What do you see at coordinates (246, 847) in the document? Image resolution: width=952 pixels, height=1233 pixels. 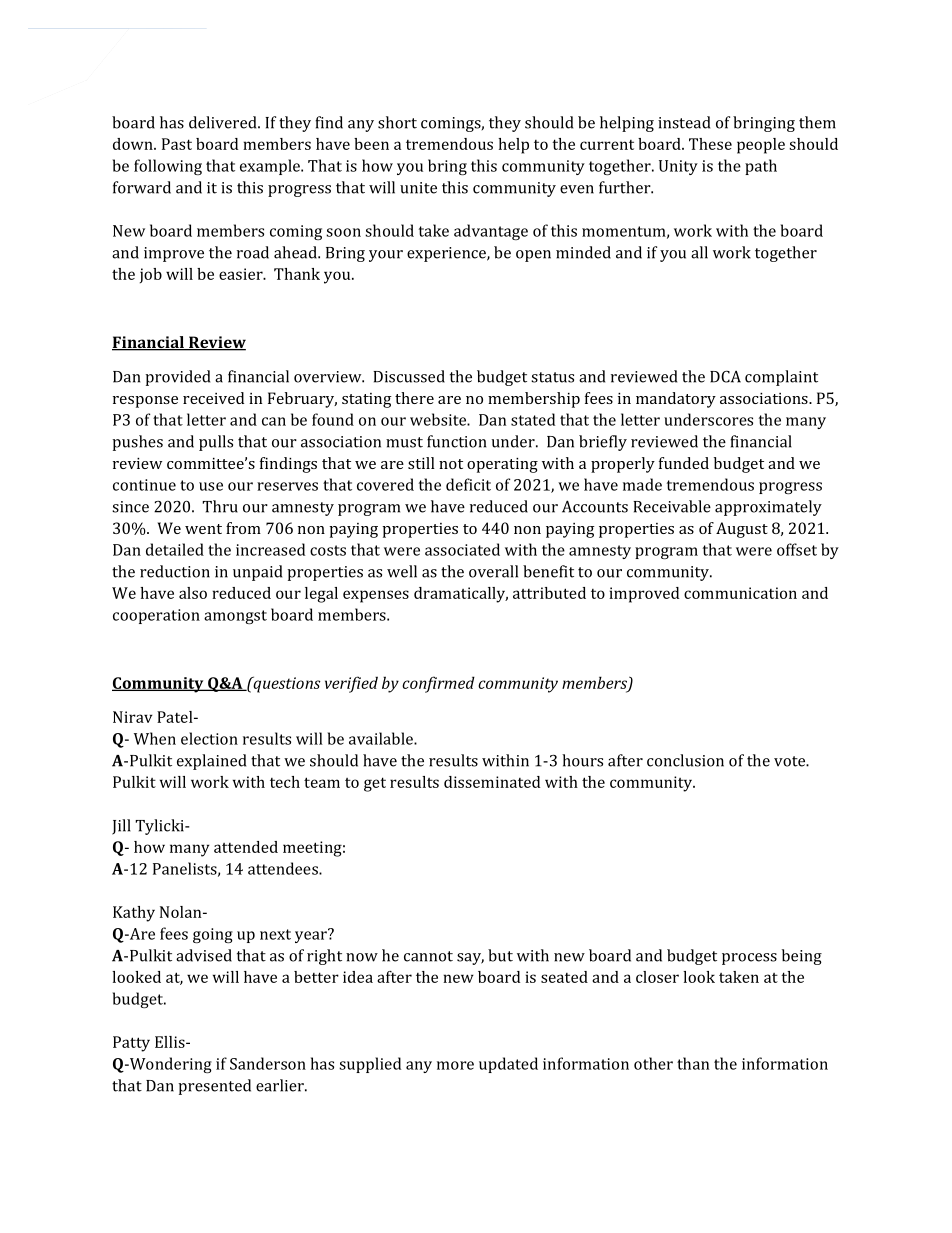 I see `attended` at bounding box center [246, 847].
